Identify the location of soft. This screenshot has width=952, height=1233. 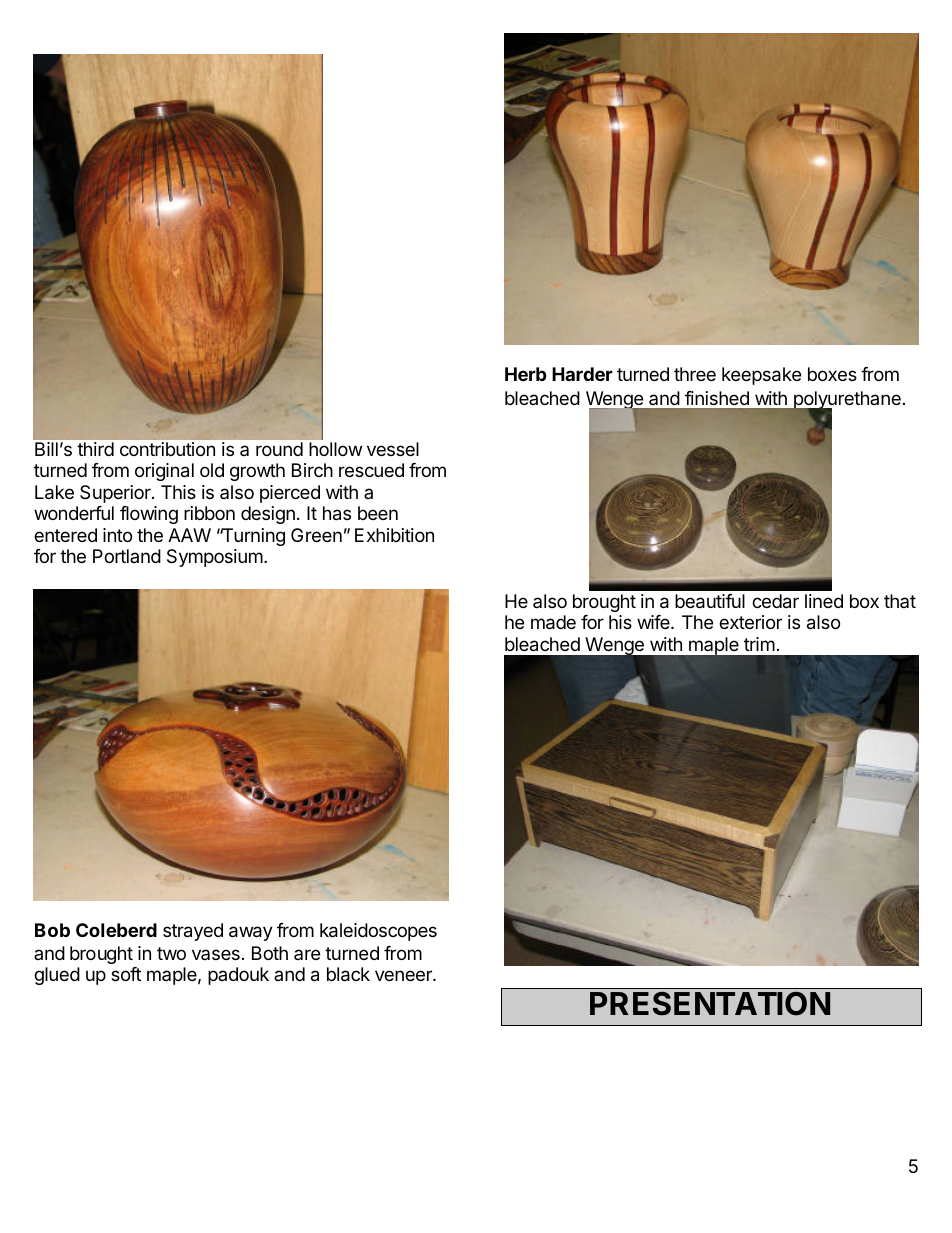
(126, 974).
